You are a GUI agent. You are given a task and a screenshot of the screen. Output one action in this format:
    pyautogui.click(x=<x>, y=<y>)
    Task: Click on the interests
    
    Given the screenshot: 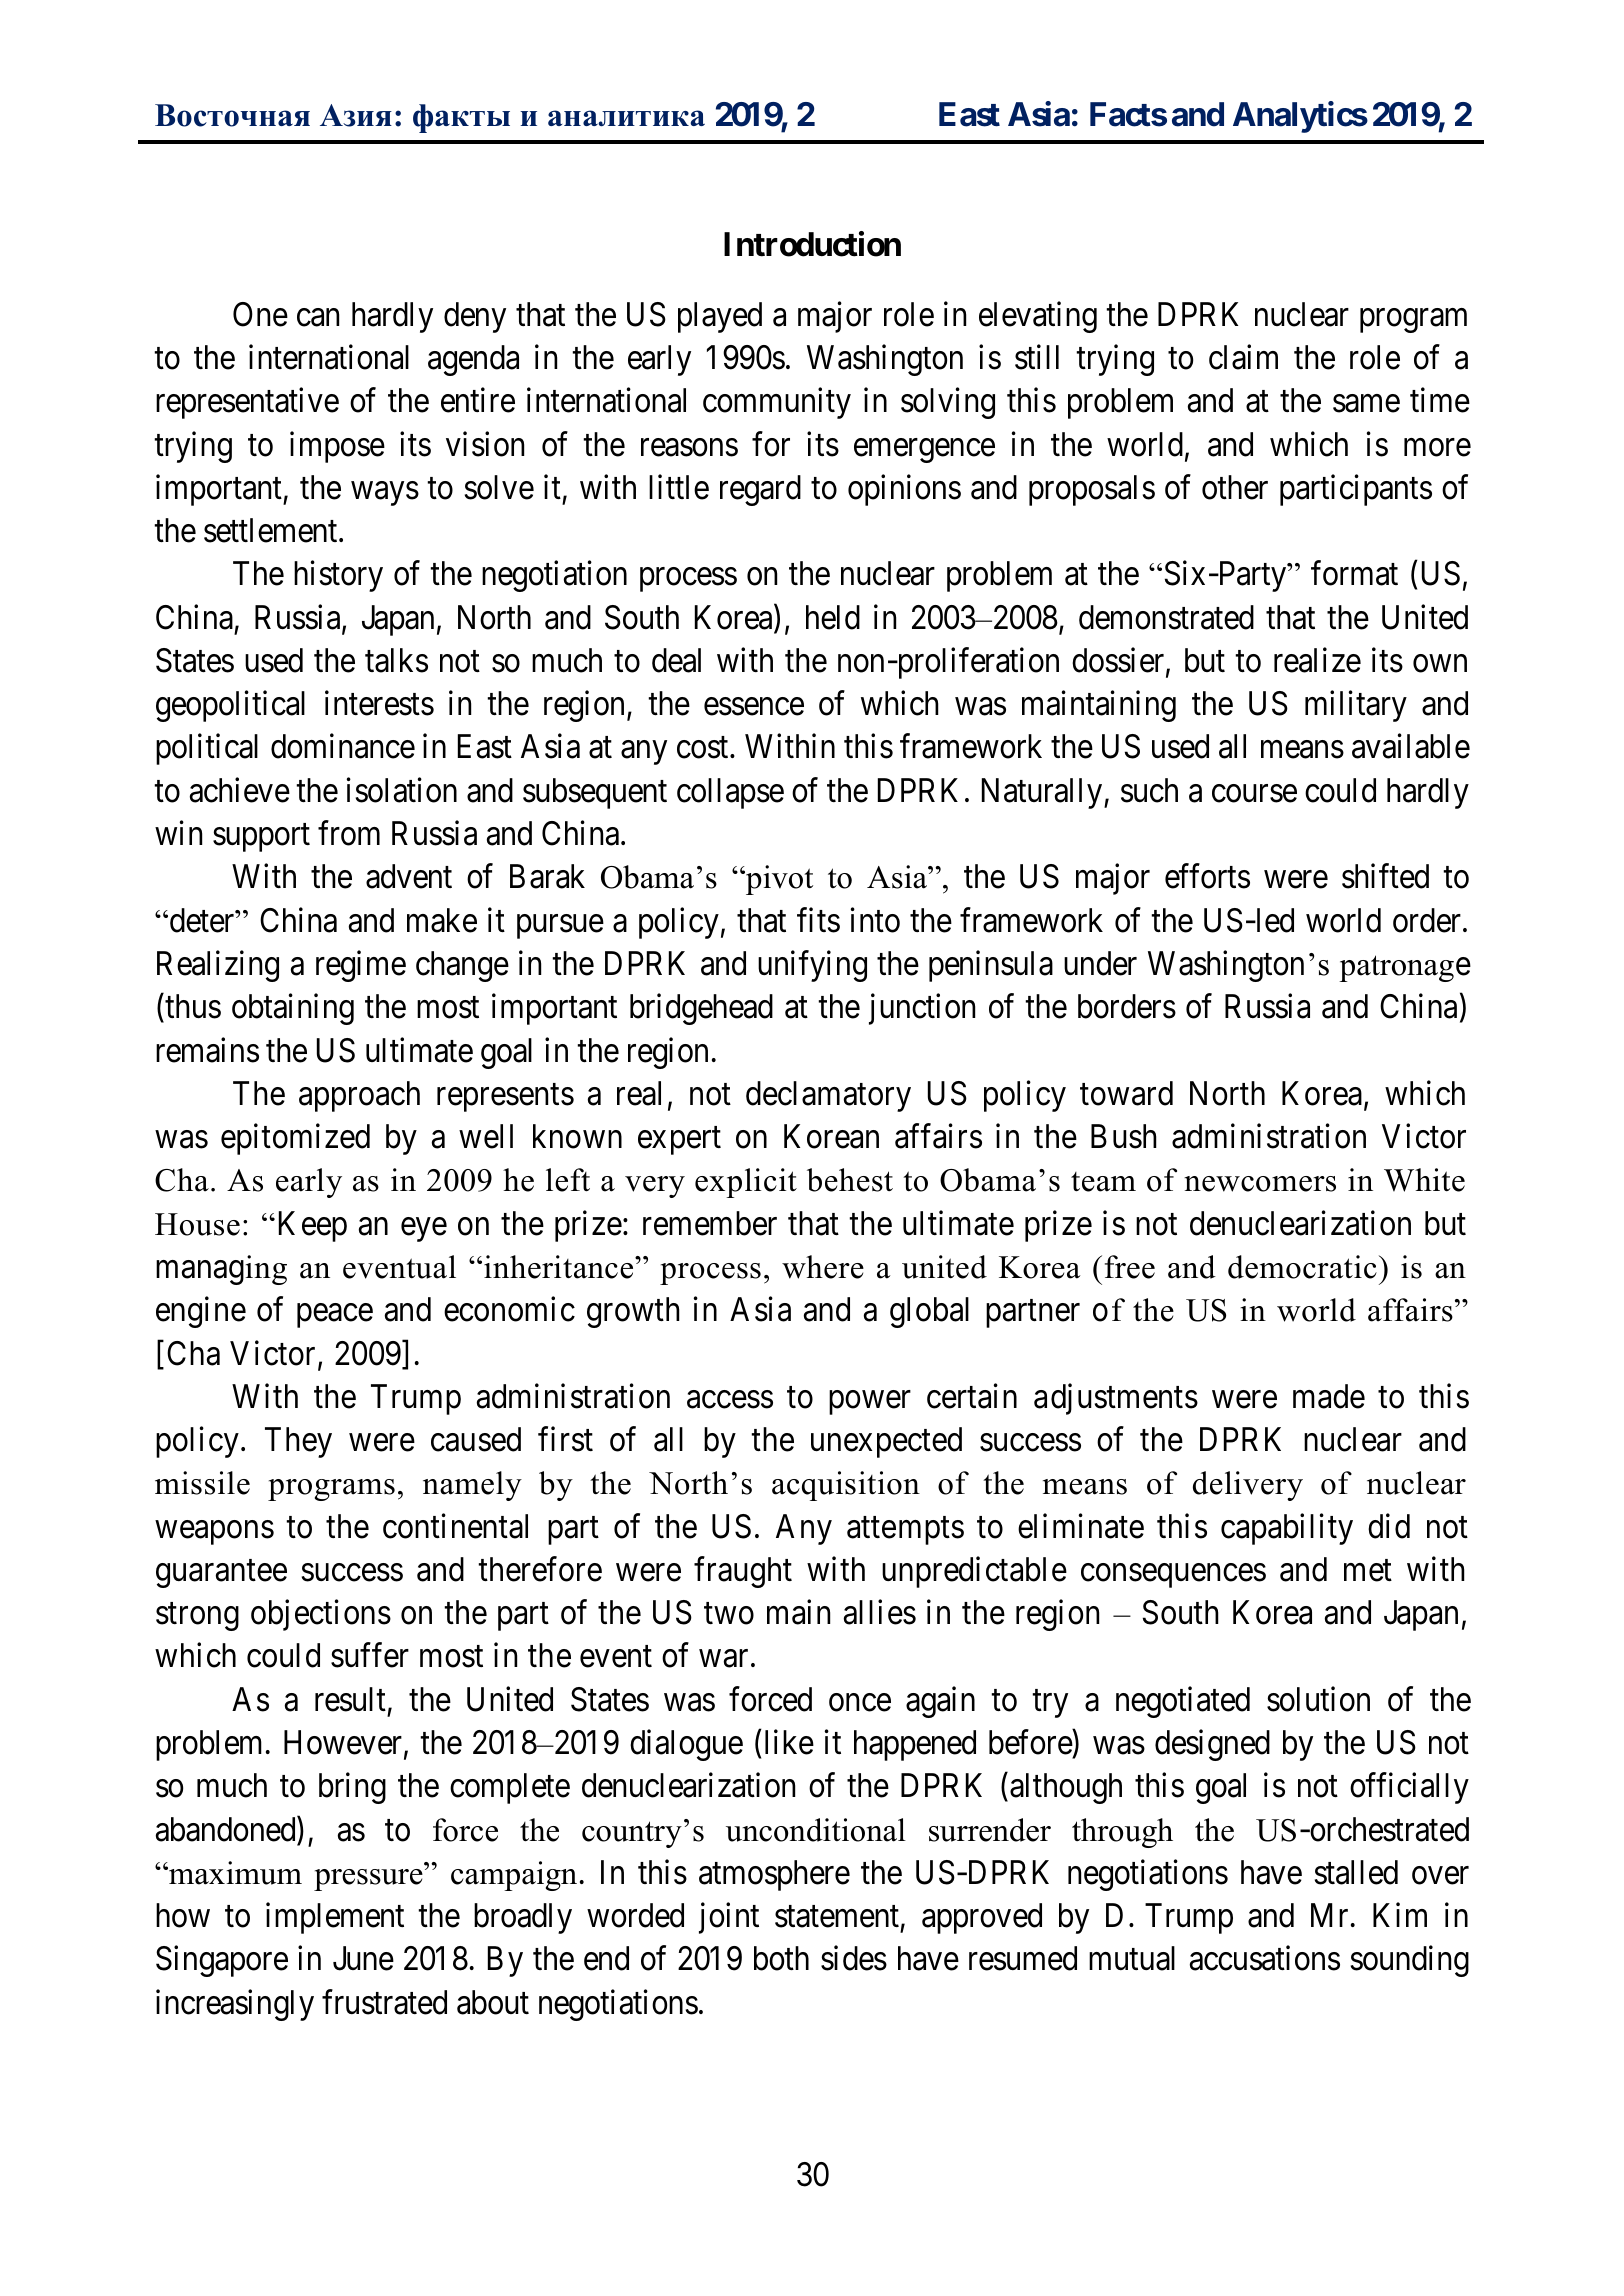 What is the action you would take?
    pyautogui.click(x=379, y=703)
